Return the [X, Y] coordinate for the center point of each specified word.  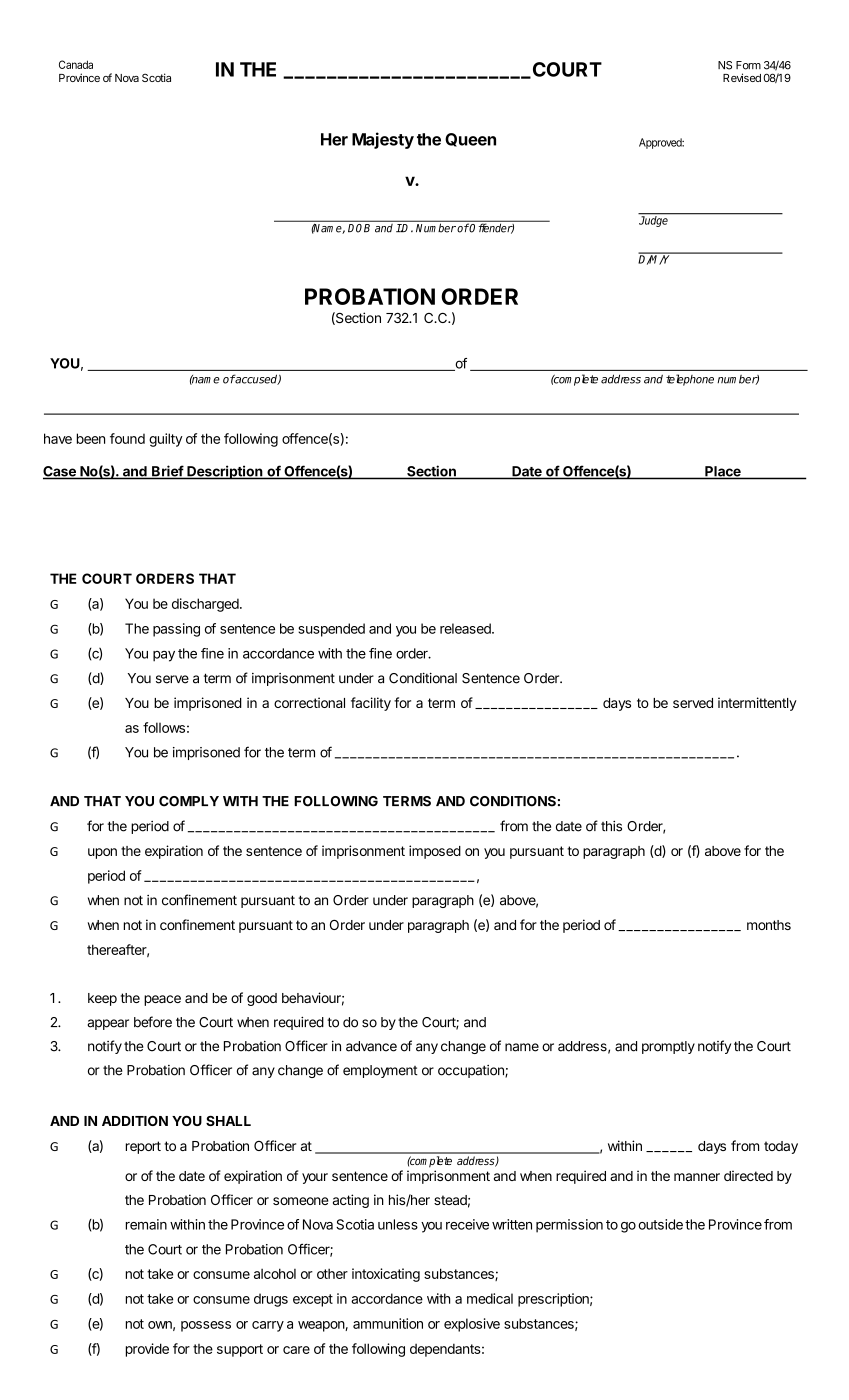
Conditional [423, 678]
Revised [742, 77]
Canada [76, 64]
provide [147, 1350]
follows [164, 727]
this [611, 826]
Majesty [383, 140]
